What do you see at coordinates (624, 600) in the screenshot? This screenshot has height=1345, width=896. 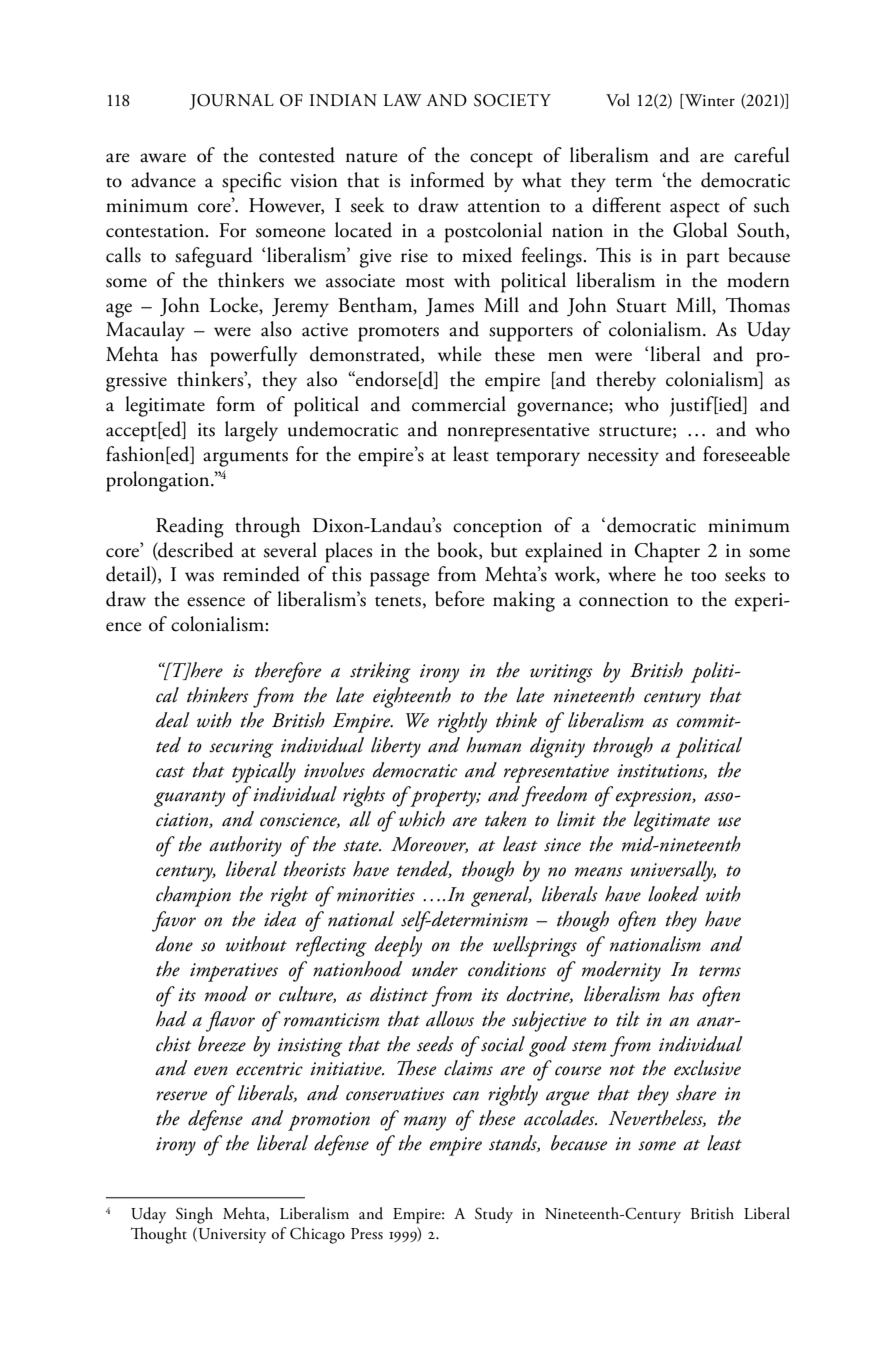 I see `connection` at bounding box center [624, 600].
